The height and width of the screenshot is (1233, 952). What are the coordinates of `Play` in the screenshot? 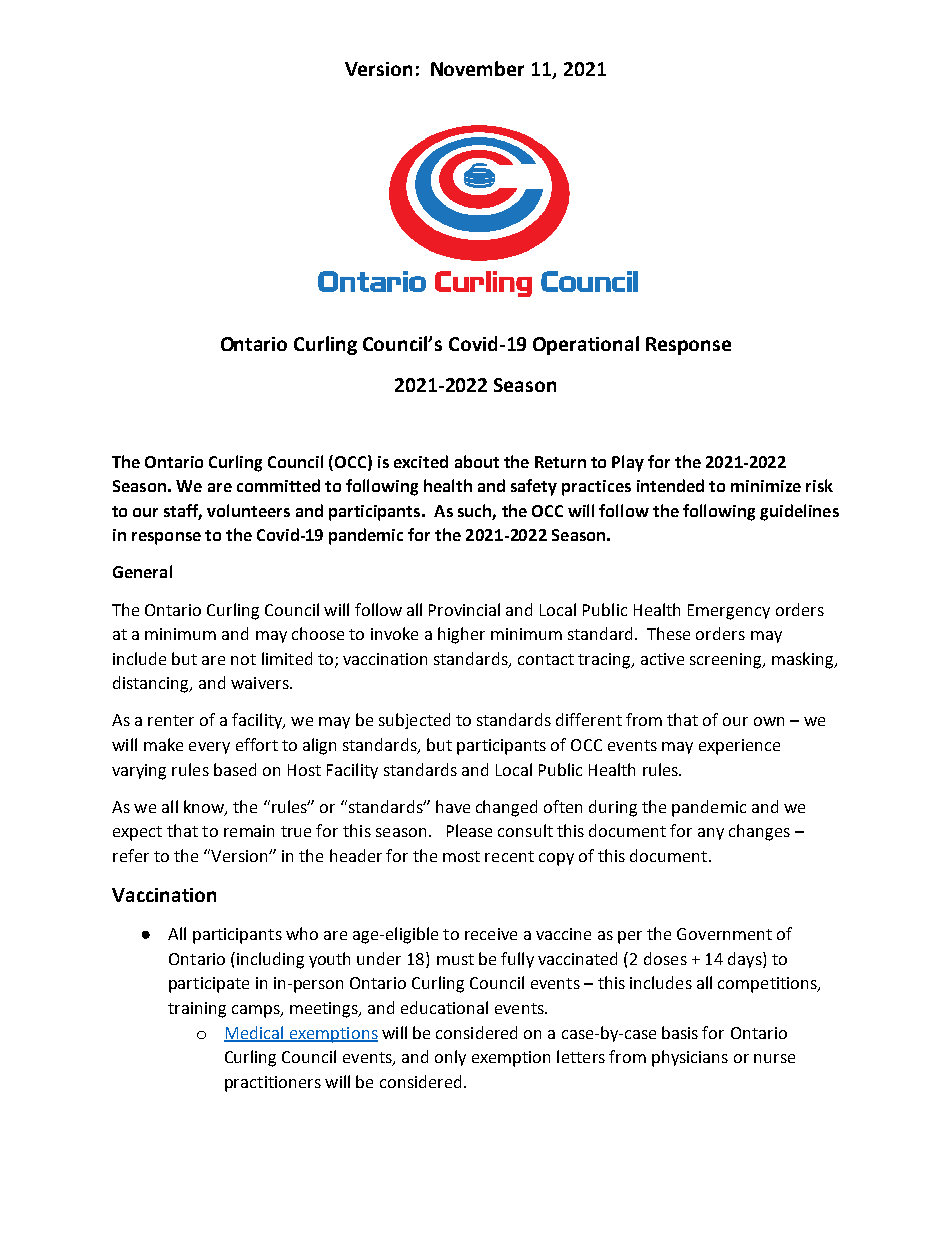 It's located at (628, 463).
